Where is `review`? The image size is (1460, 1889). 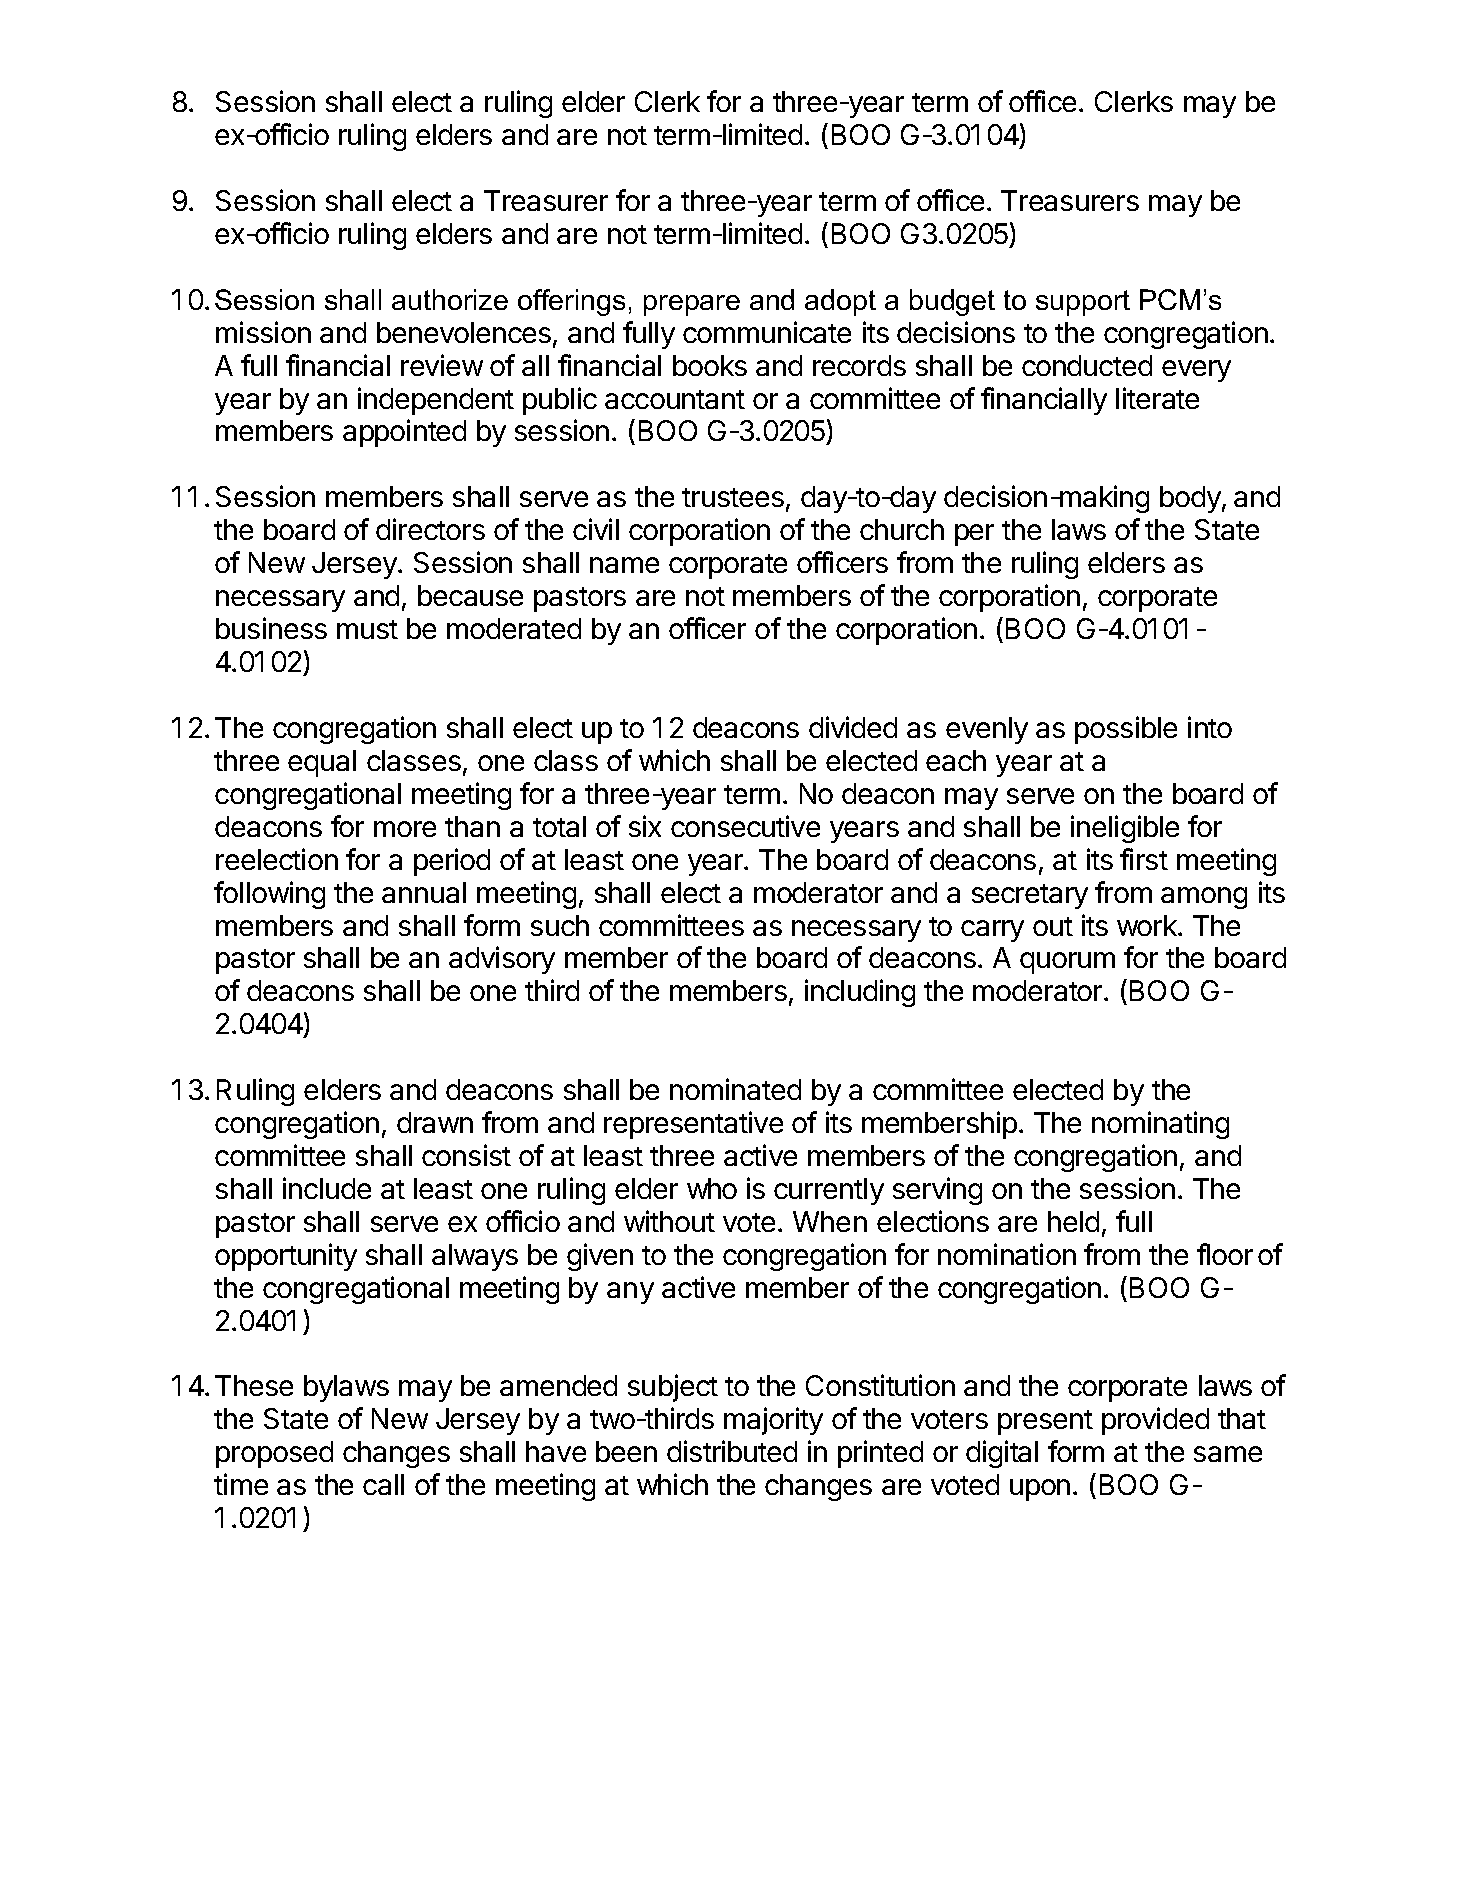 review is located at coordinates (442, 365).
